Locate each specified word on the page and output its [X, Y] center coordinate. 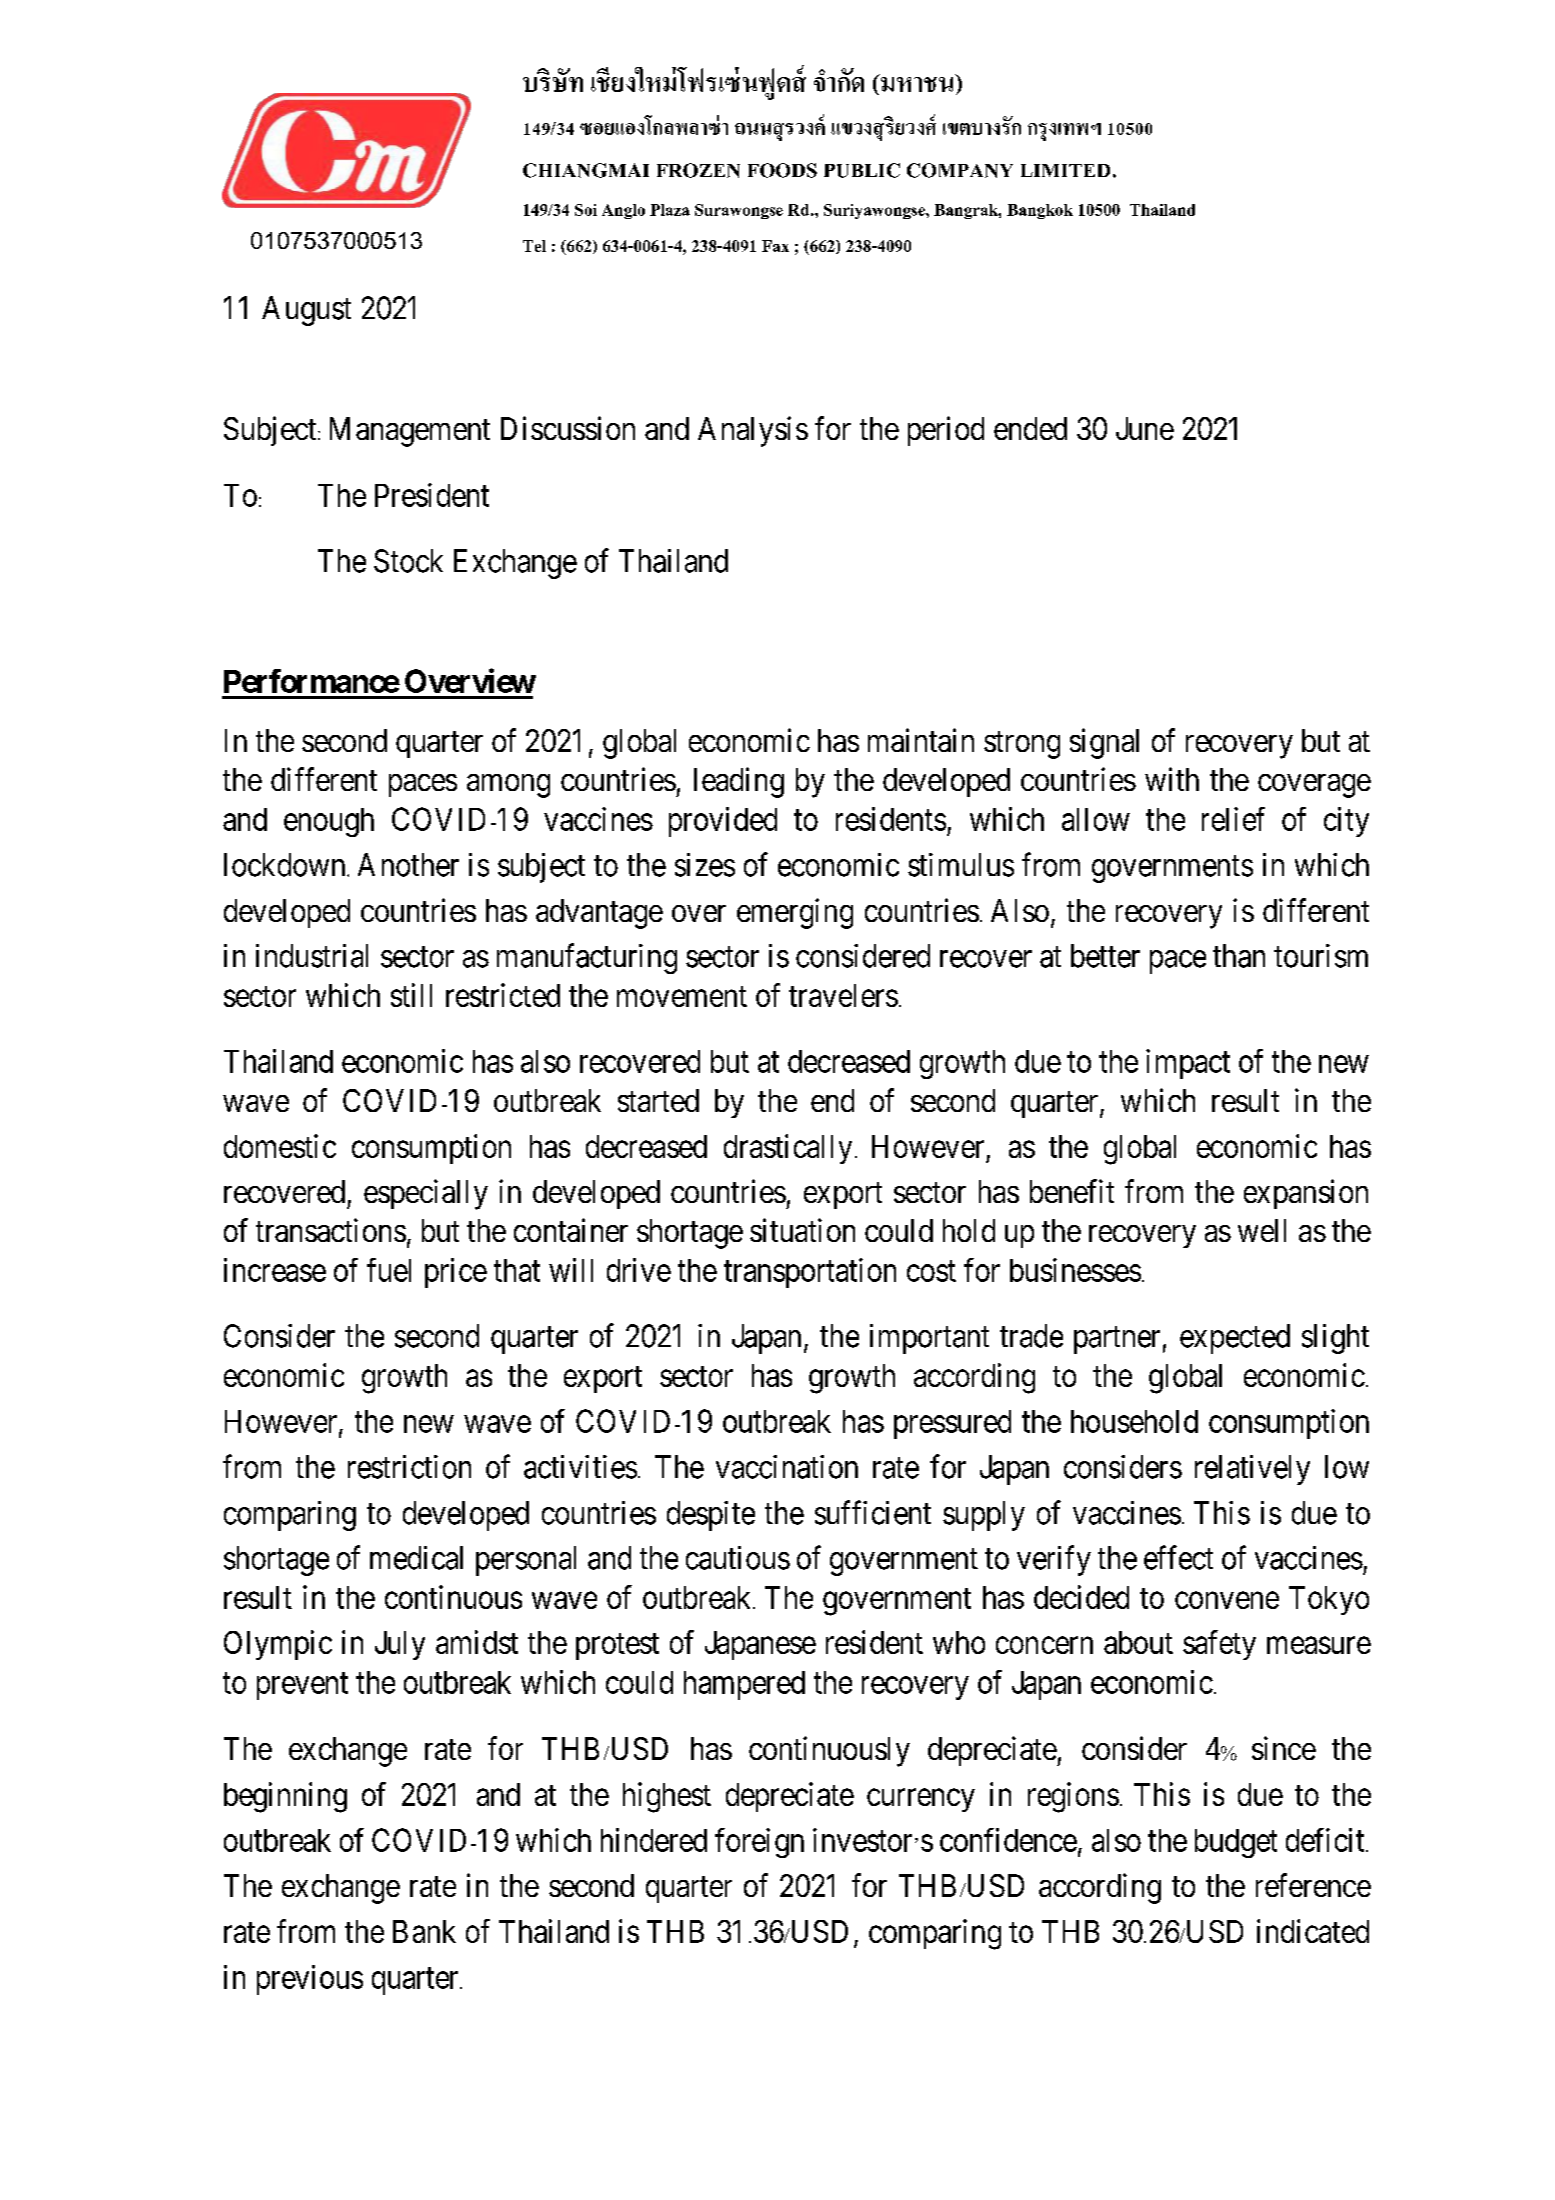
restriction [409, 1467]
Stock [408, 561]
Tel [534, 246]
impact [1188, 1064]
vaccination [787, 1467]
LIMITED [1065, 170]
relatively [1252, 1470]
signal [1104, 743]
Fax [775, 246]
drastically [788, 1149]
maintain [921, 740]
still [411, 995]
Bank [424, 1931]
